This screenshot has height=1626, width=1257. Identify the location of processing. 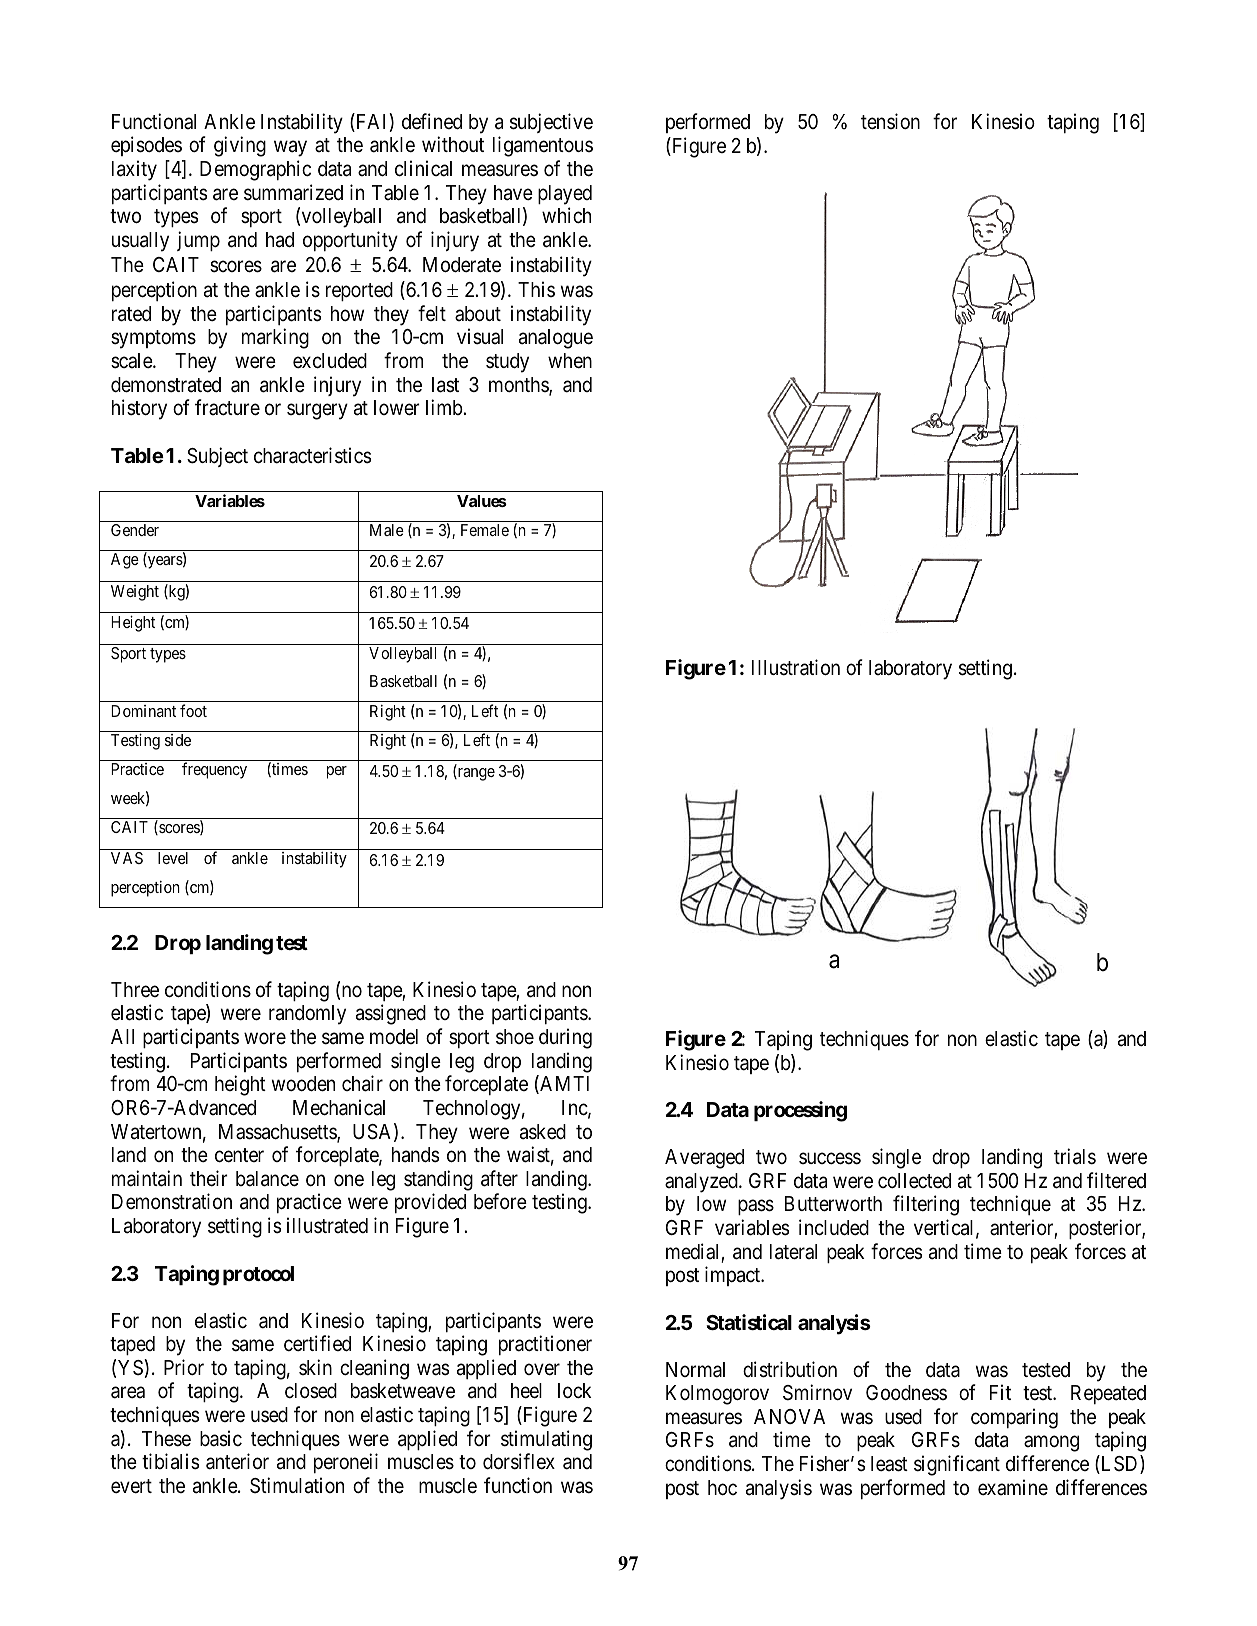
(800, 1111).
